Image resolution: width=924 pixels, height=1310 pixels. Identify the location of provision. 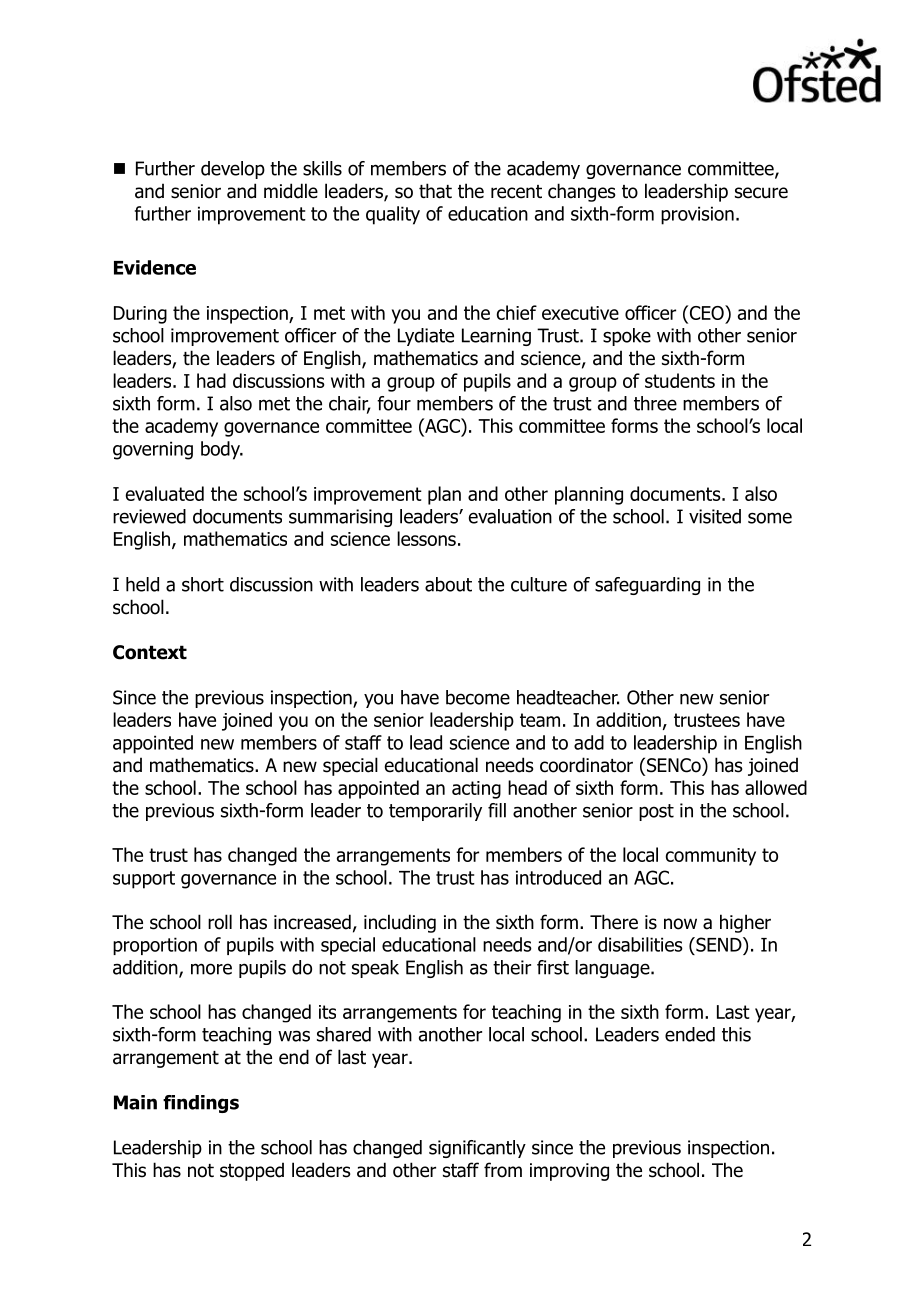
(697, 215).
